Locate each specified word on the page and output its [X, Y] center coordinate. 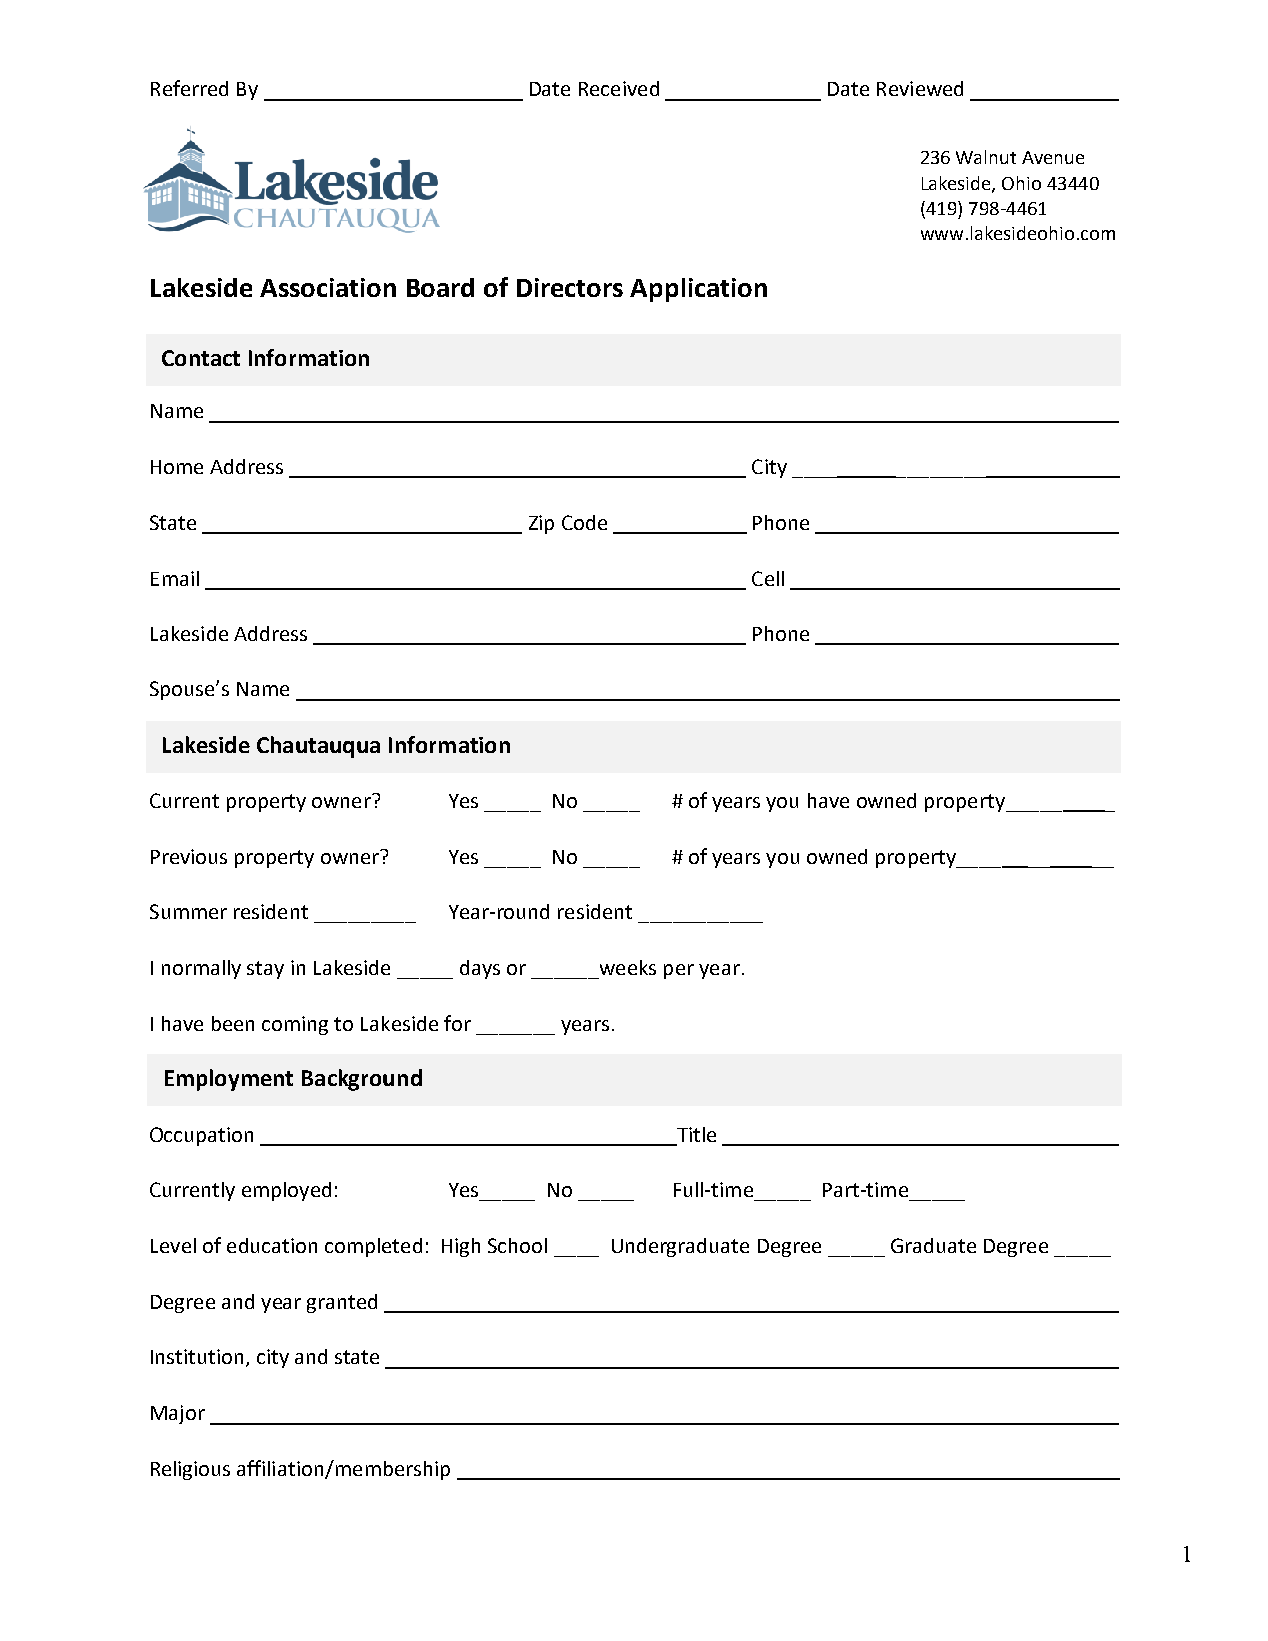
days [480, 969]
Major [178, 1414]
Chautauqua [318, 747]
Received [619, 88]
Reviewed [920, 88]
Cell [768, 578]
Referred [189, 88]
